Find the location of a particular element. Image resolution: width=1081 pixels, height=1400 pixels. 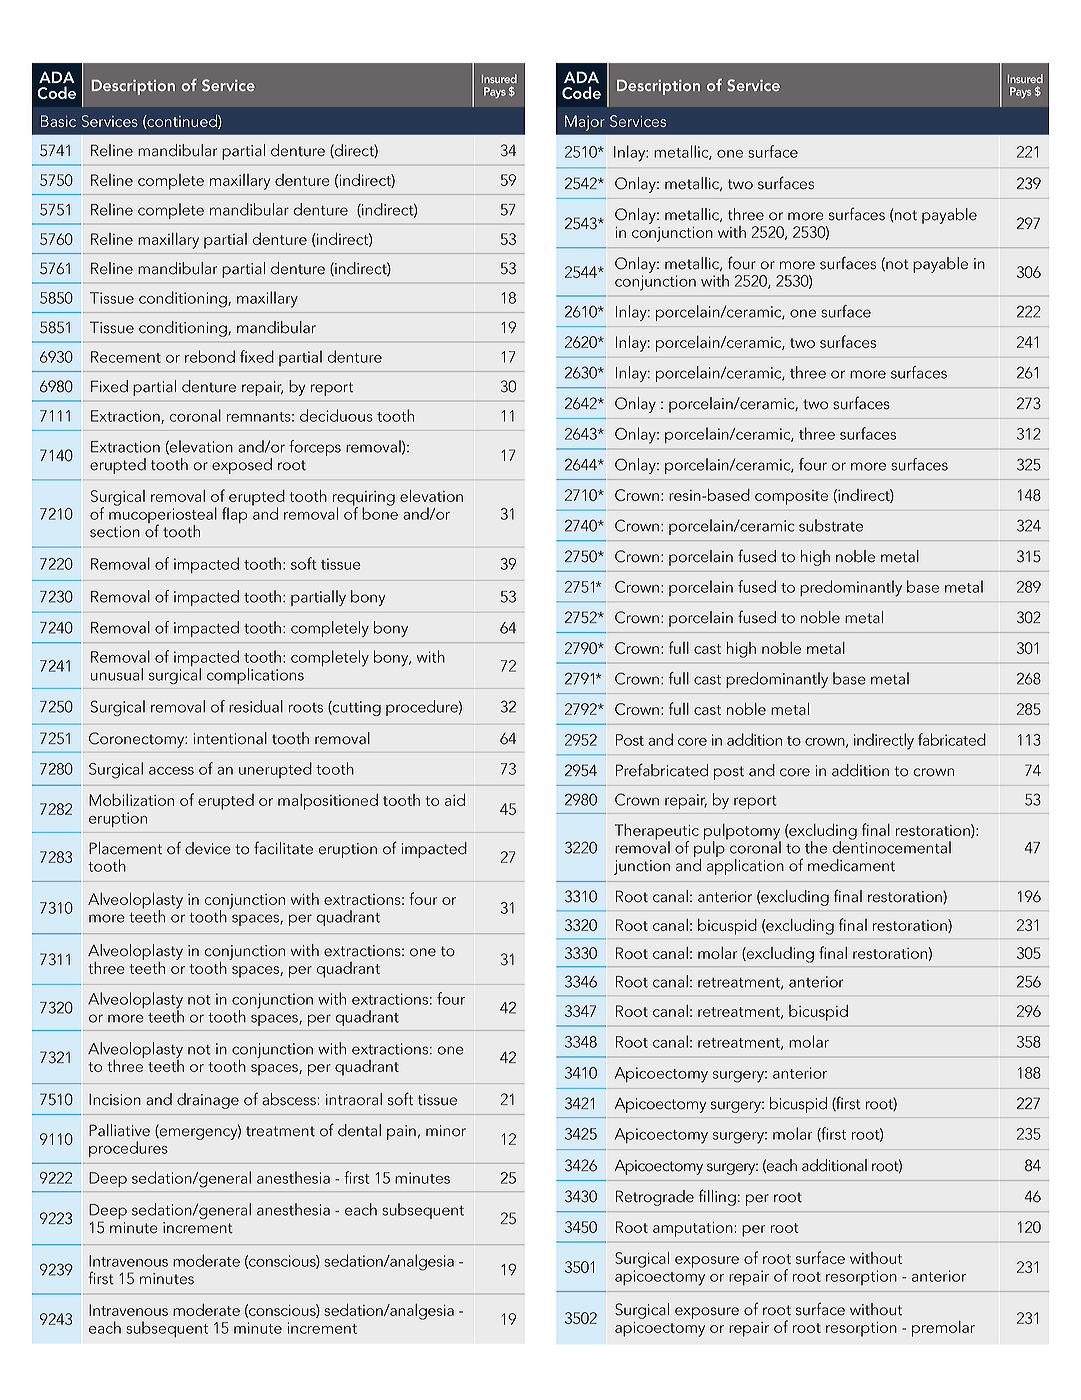

rebond is located at coordinates (210, 356).
